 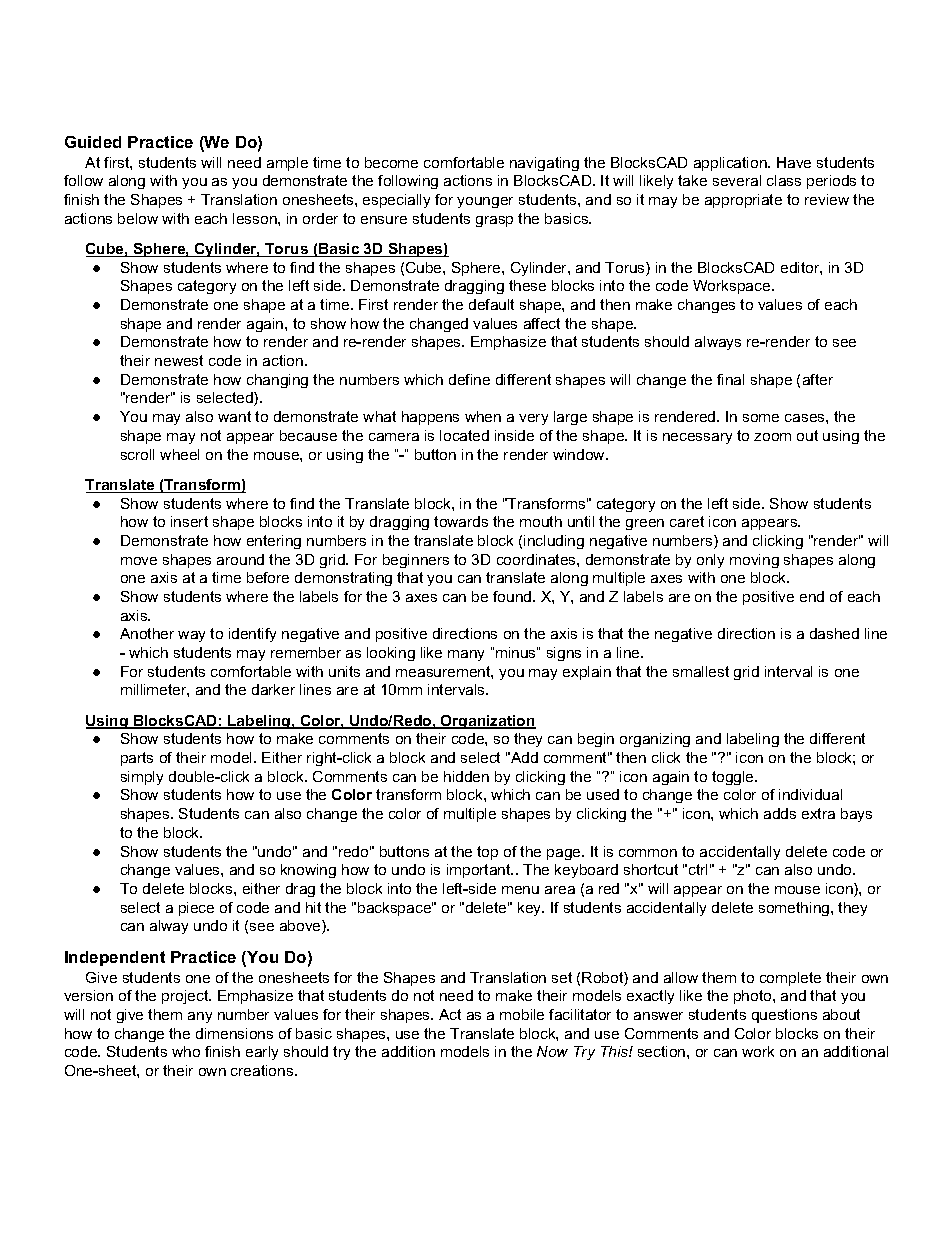 What do you see at coordinates (784, 180) in the document?
I see `class` at bounding box center [784, 180].
